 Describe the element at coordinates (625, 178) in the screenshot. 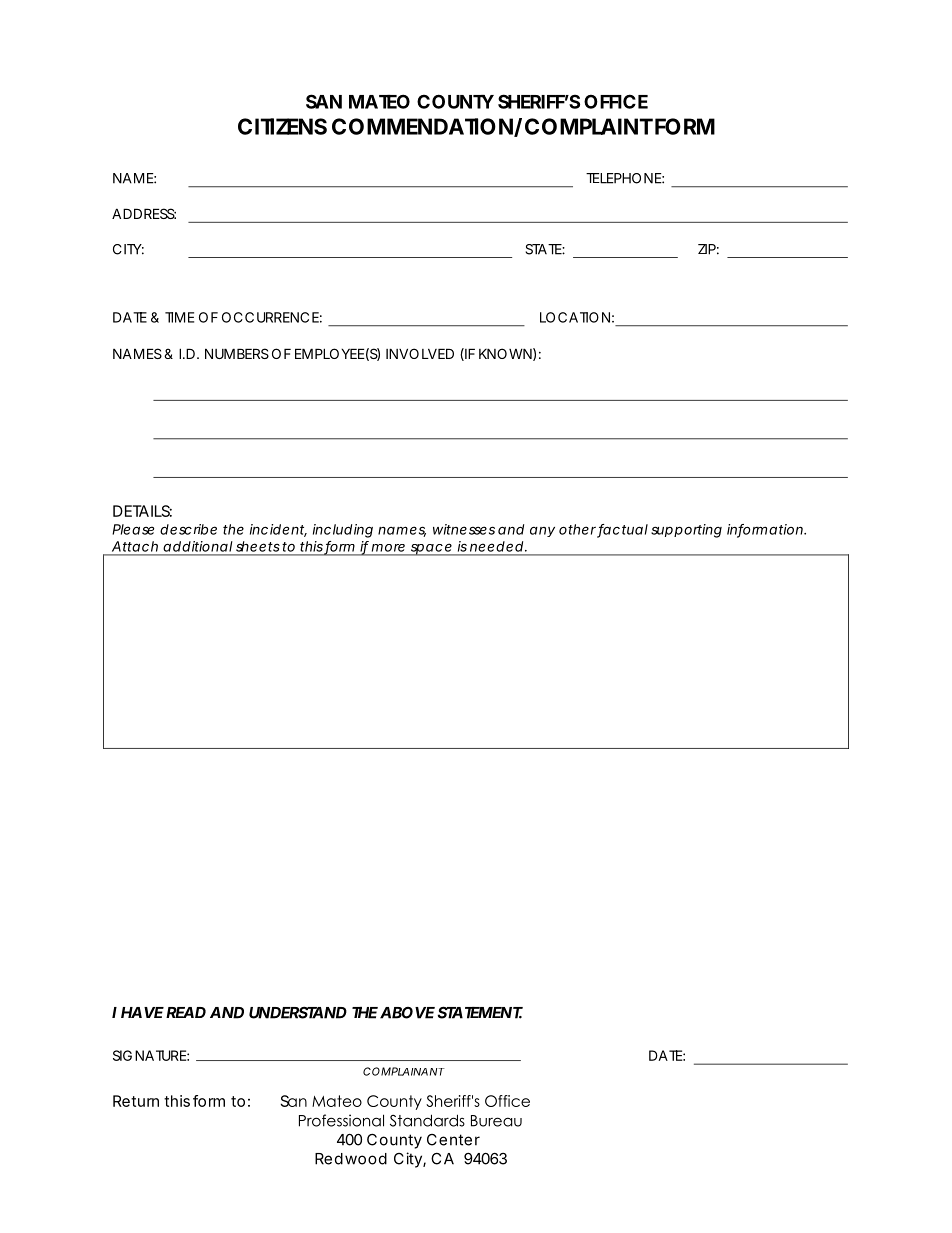

I see `TELEPHONE` at that location.
